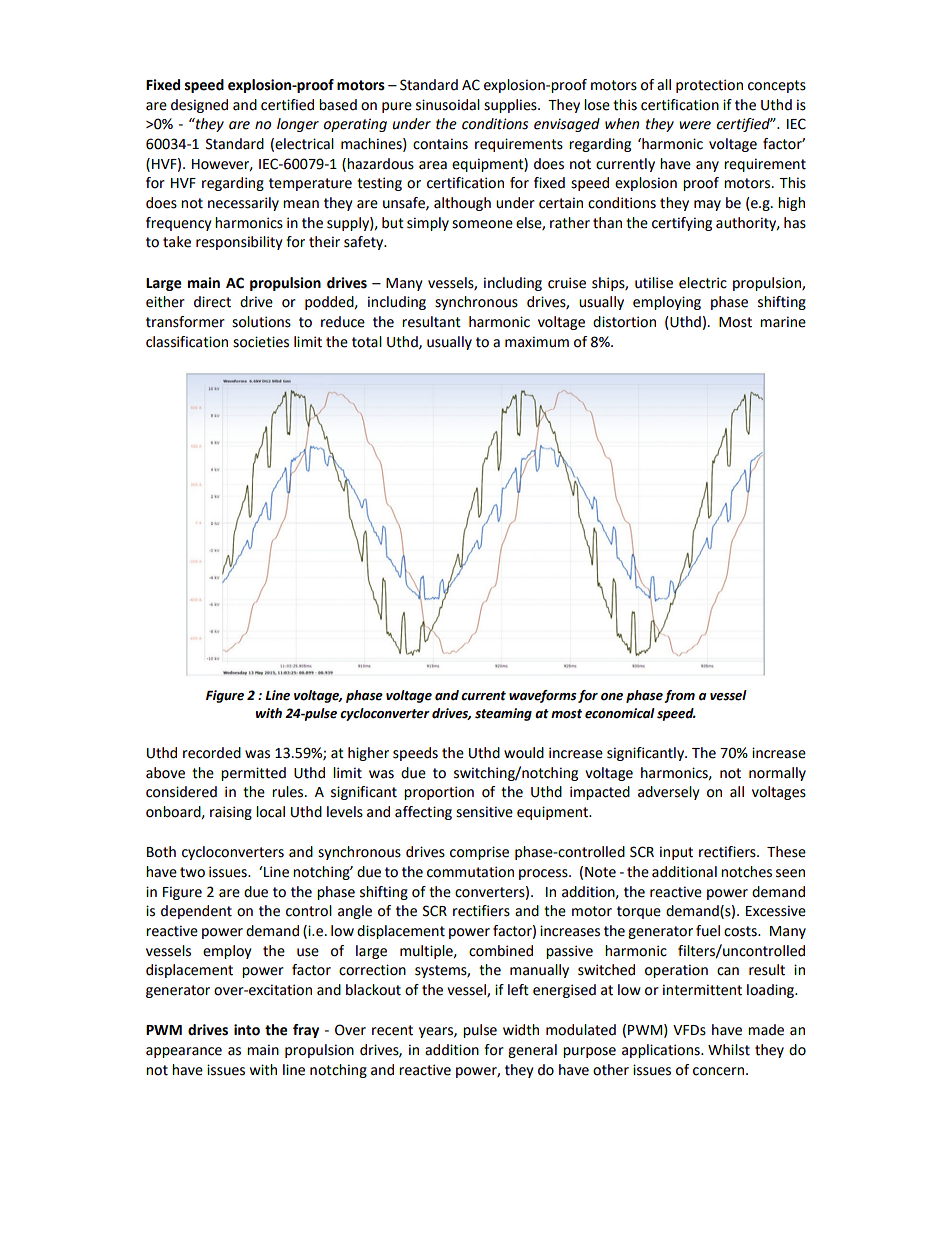 This page has height=1233, width=952. What do you see at coordinates (695, 125) in the page?
I see `were` at bounding box center [695, 125].
